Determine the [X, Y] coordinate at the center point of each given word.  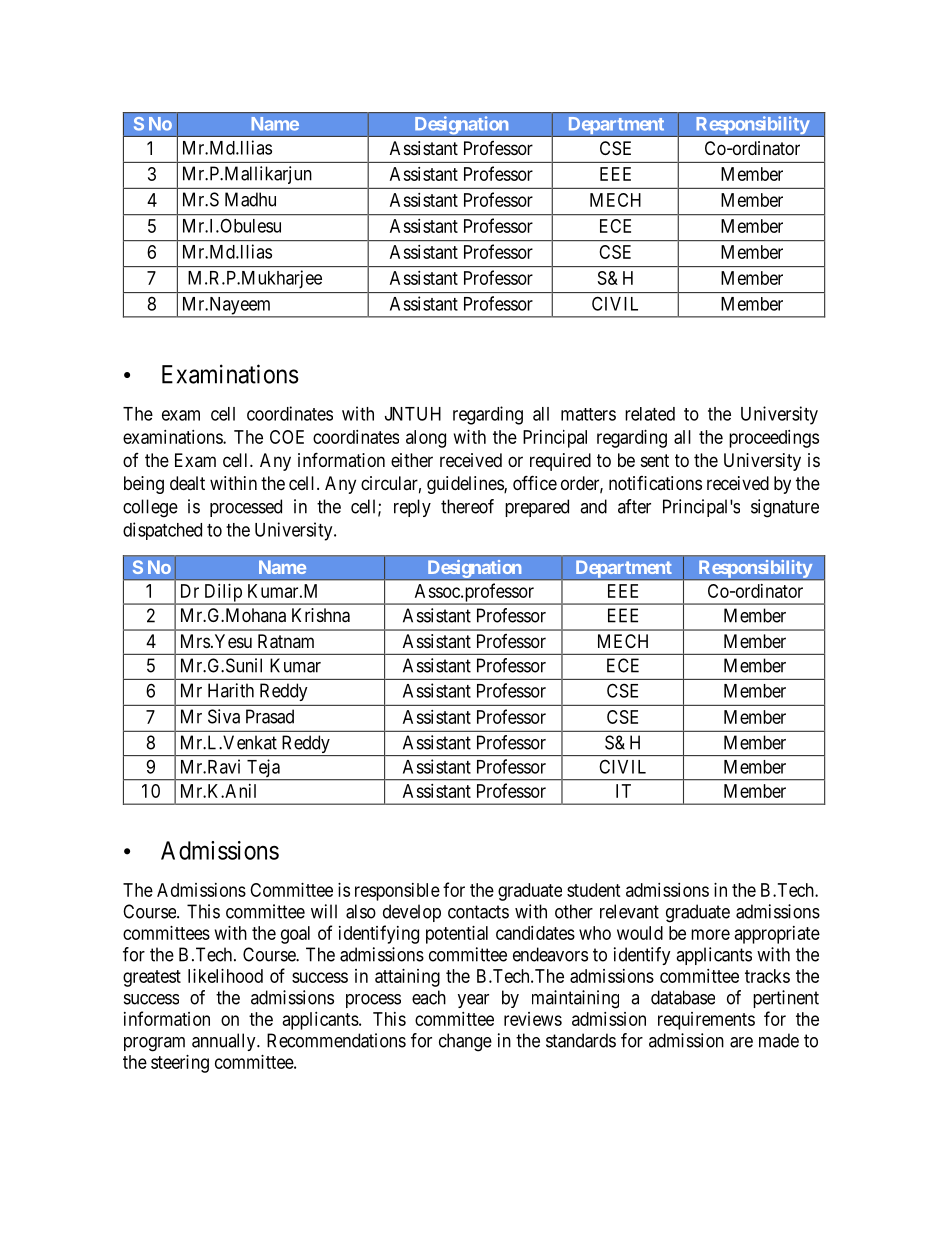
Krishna [321, 615]
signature [785, 508]
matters [588, 414]
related [650, 414]
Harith [231, 690]
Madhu [250, 199]
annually [225, 1042]
